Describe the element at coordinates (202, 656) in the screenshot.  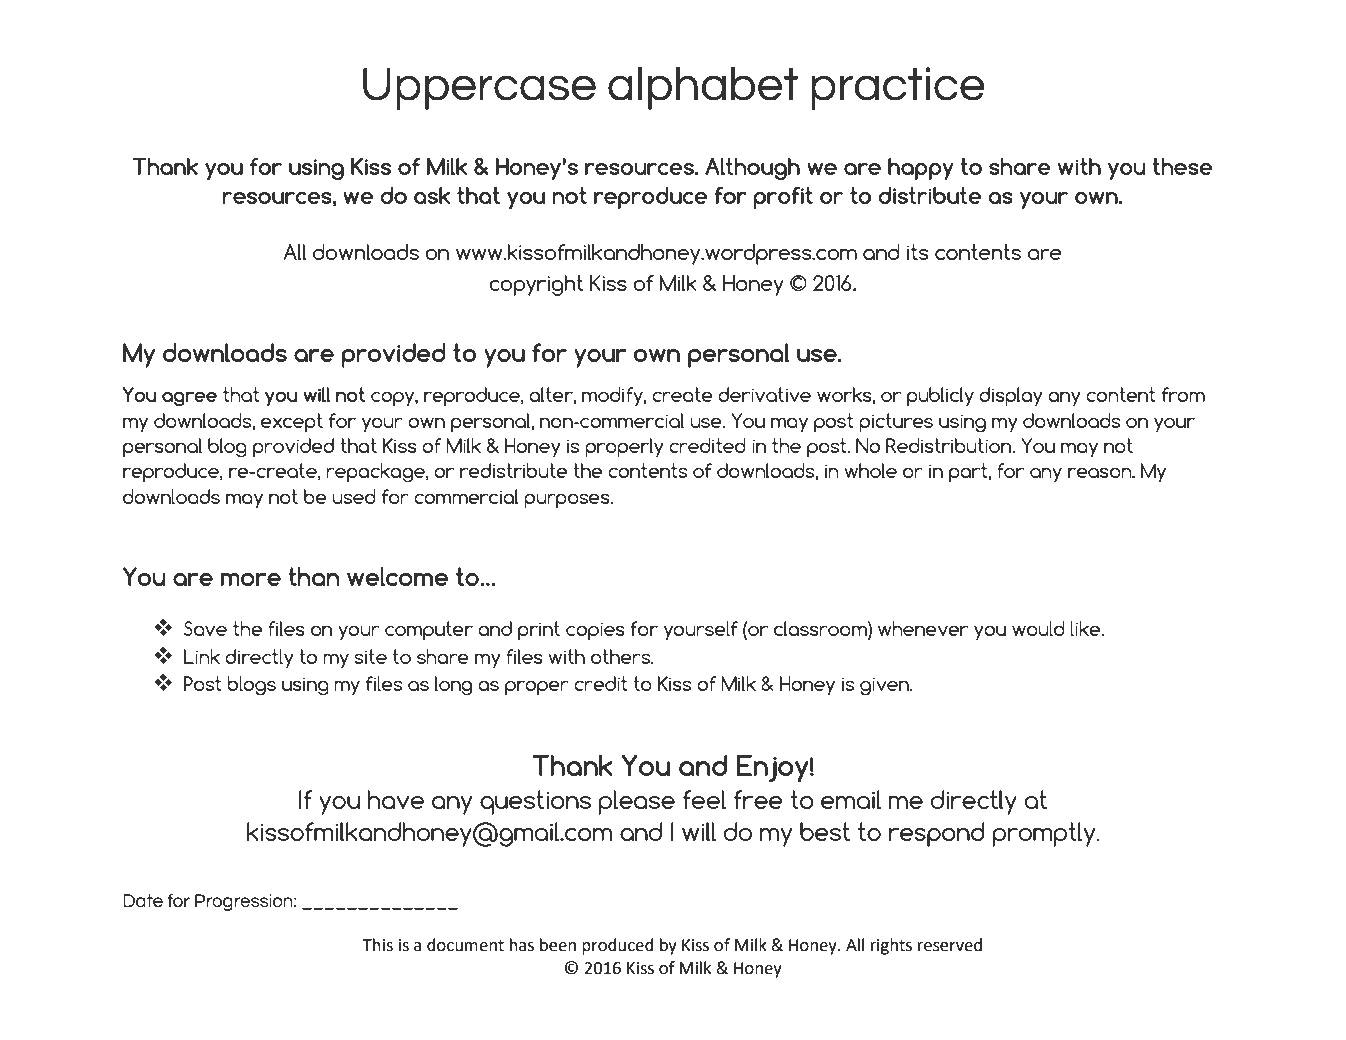
I see `Link` at that location.
